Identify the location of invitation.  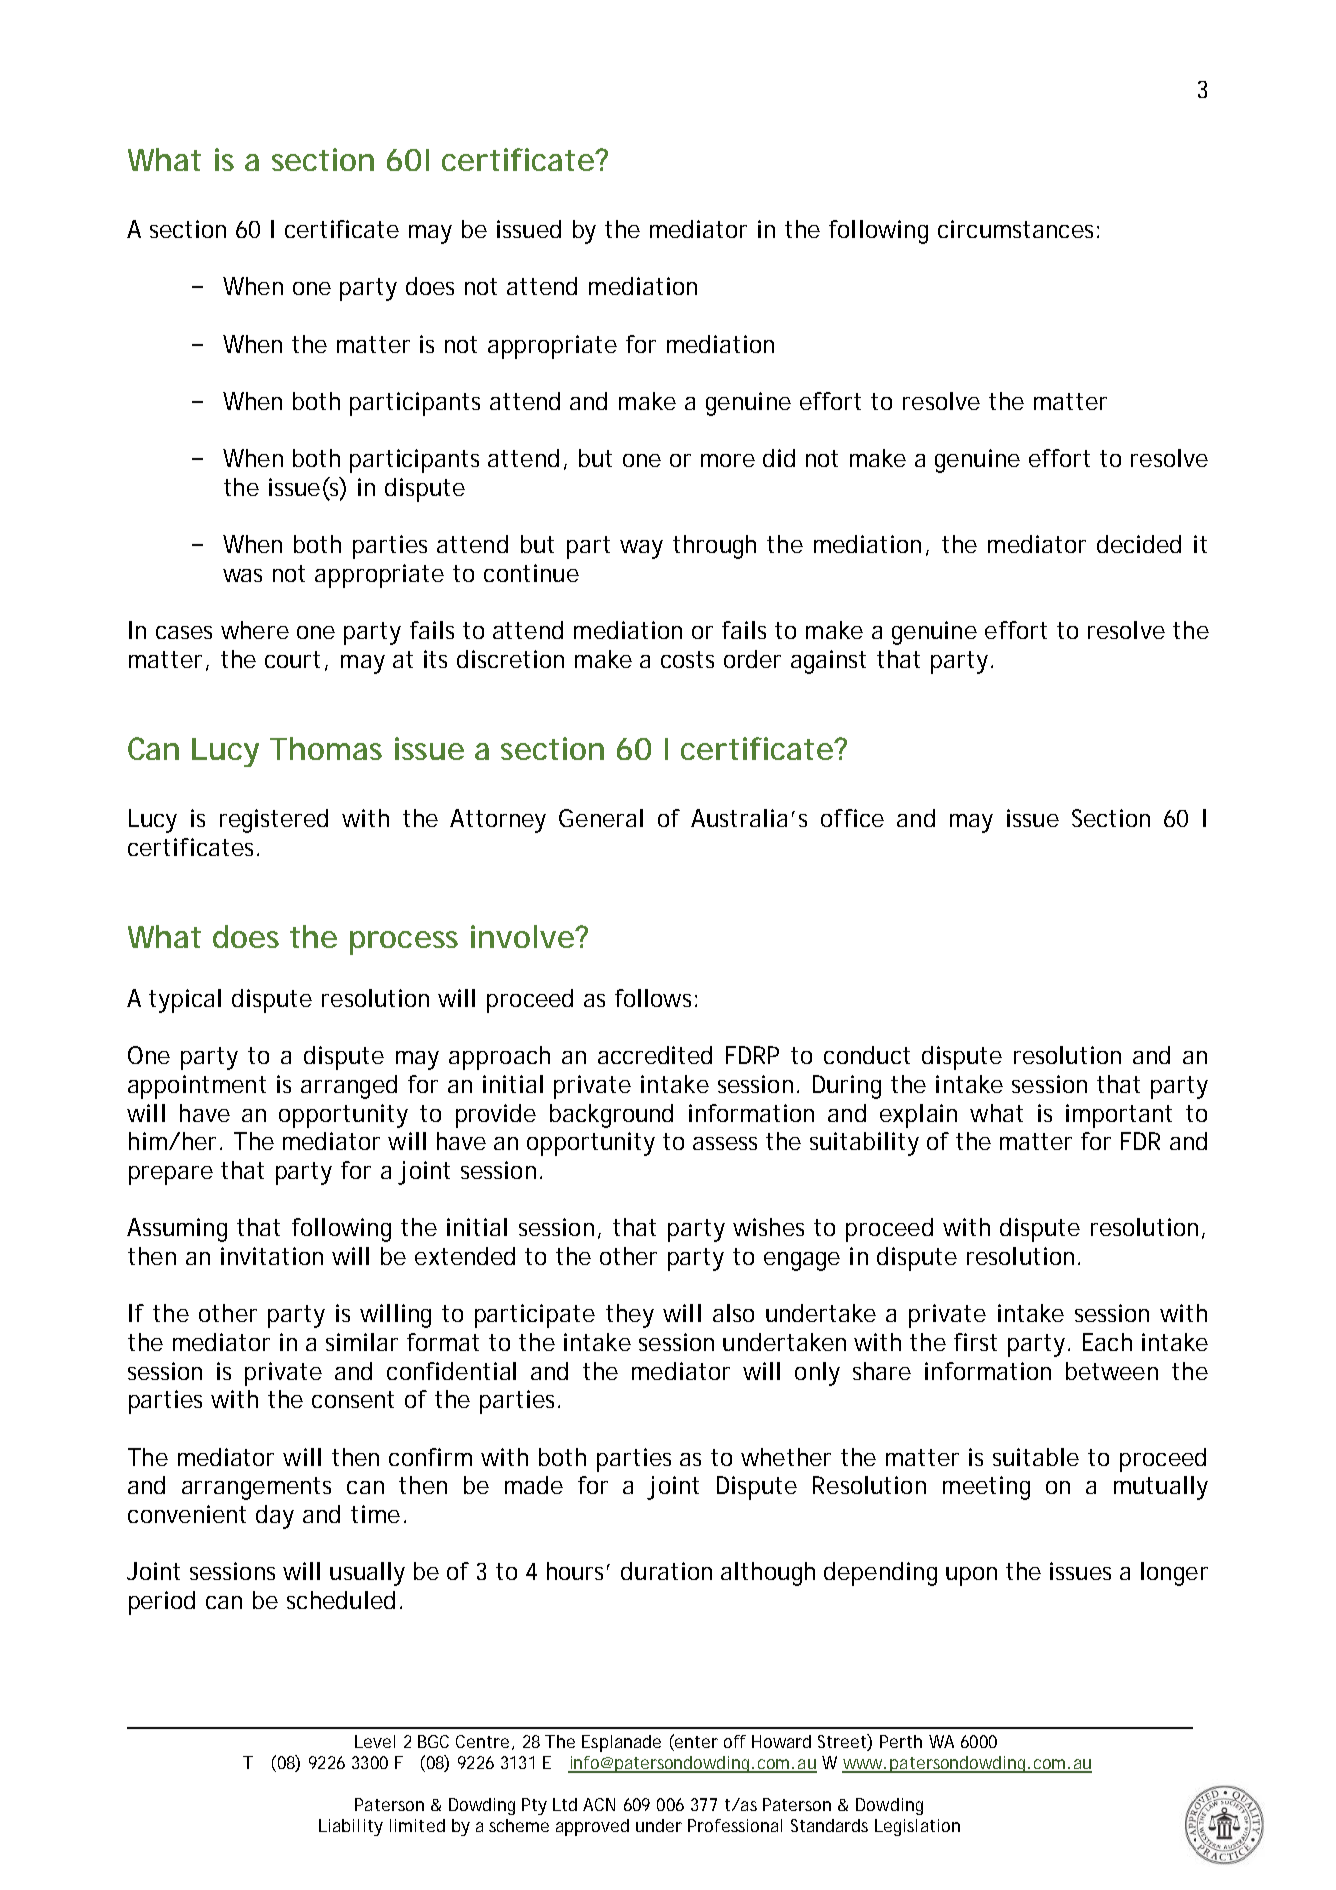
(272, 1256).
